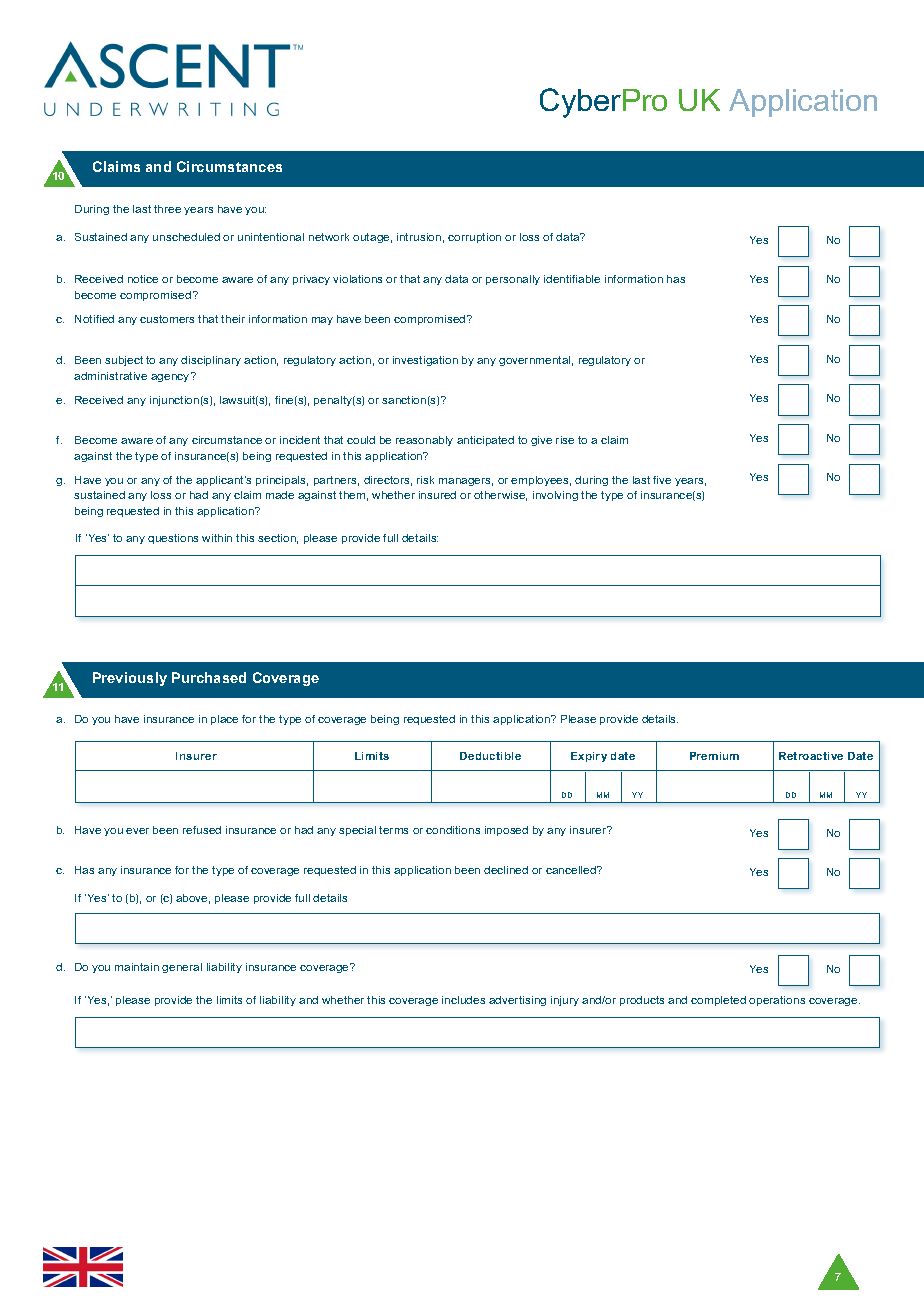 The width and height of the screenshot is (924, 1308). I want to click on Premium, so click(714, 756).
